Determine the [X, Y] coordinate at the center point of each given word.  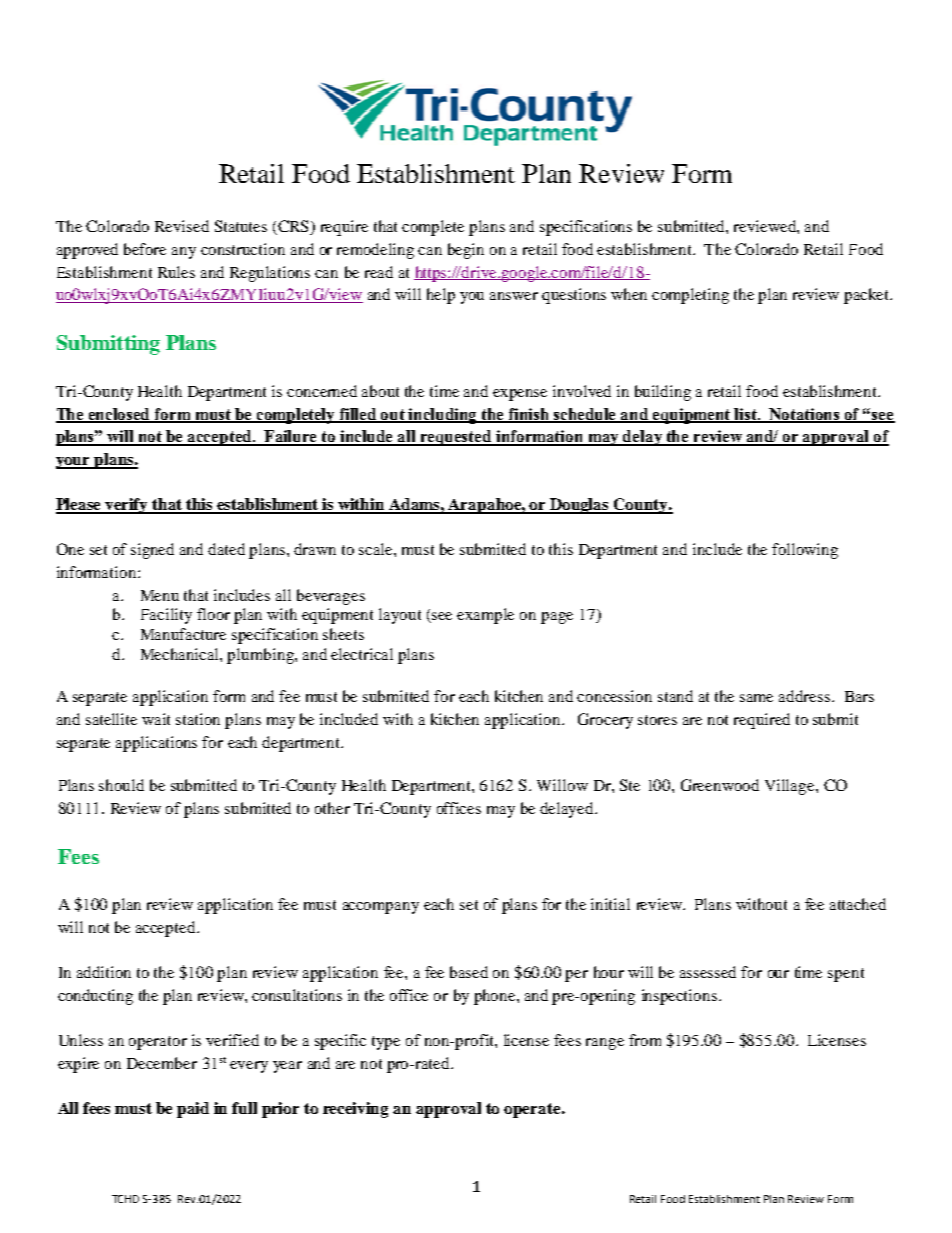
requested [456, 438]
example [485, 616]
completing [690, 296]
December [162, 1063]
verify [127, 506]
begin [466, 251]
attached [858, 904]
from [645, 1040]
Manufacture [183, 634]
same [756, 698]
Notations [805, 415]
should [121, 785]
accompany [381, 908]
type [386, 1043]
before [145, 249]
